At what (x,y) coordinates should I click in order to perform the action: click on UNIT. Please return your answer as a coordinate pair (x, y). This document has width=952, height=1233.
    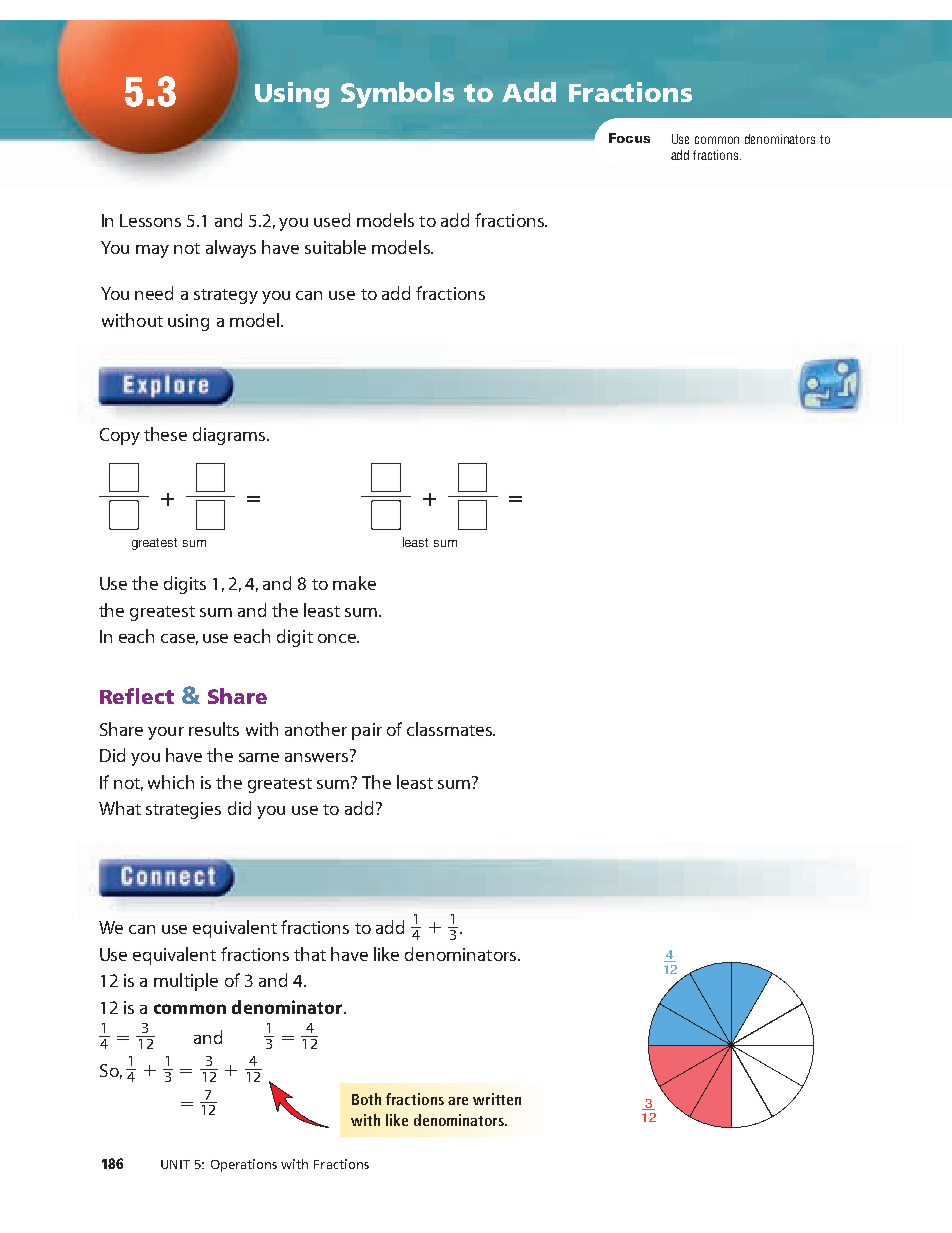
    Looking at the image, I should click on (175, 1164).
